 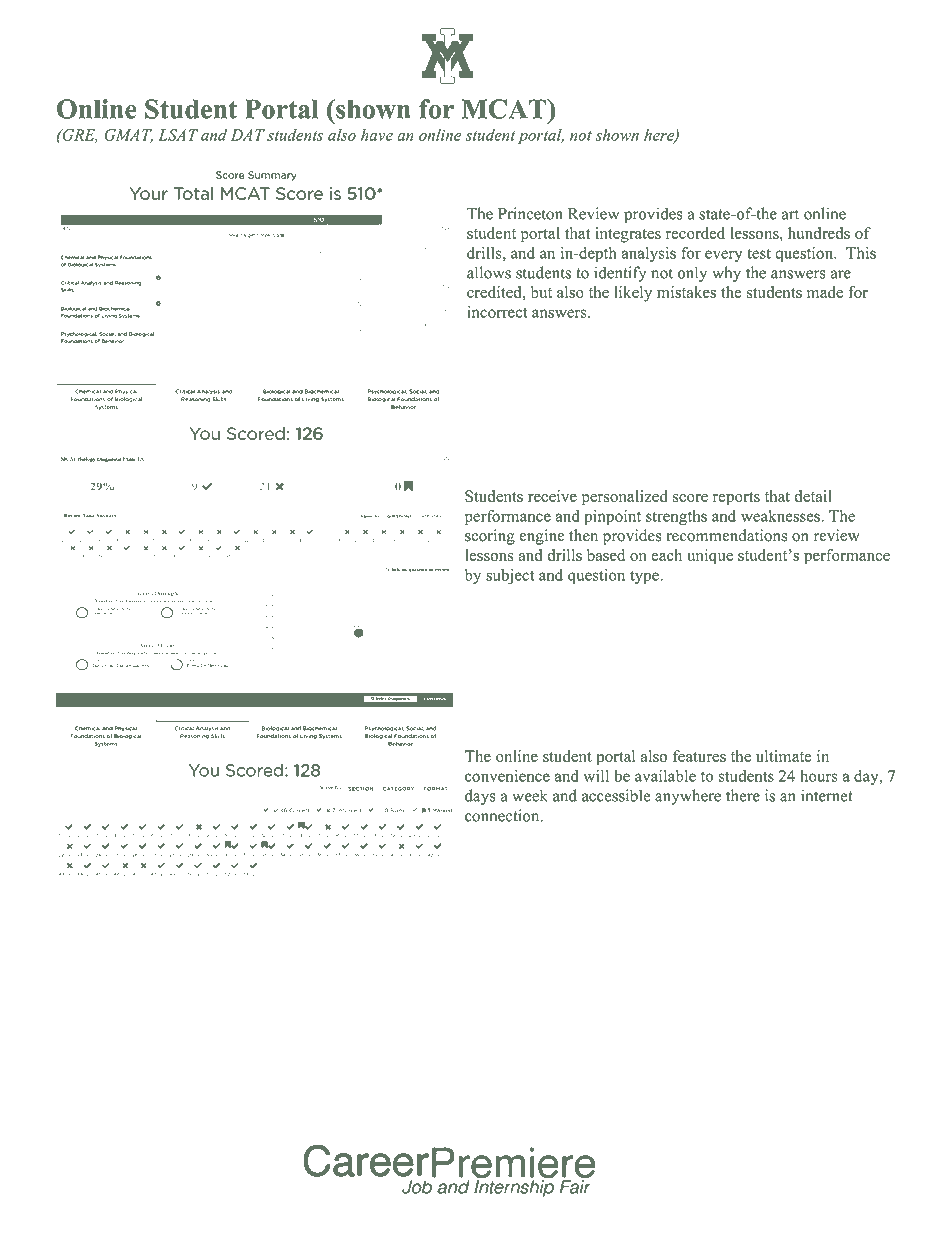 I want to click on receive, so click(x=552, y=496).
